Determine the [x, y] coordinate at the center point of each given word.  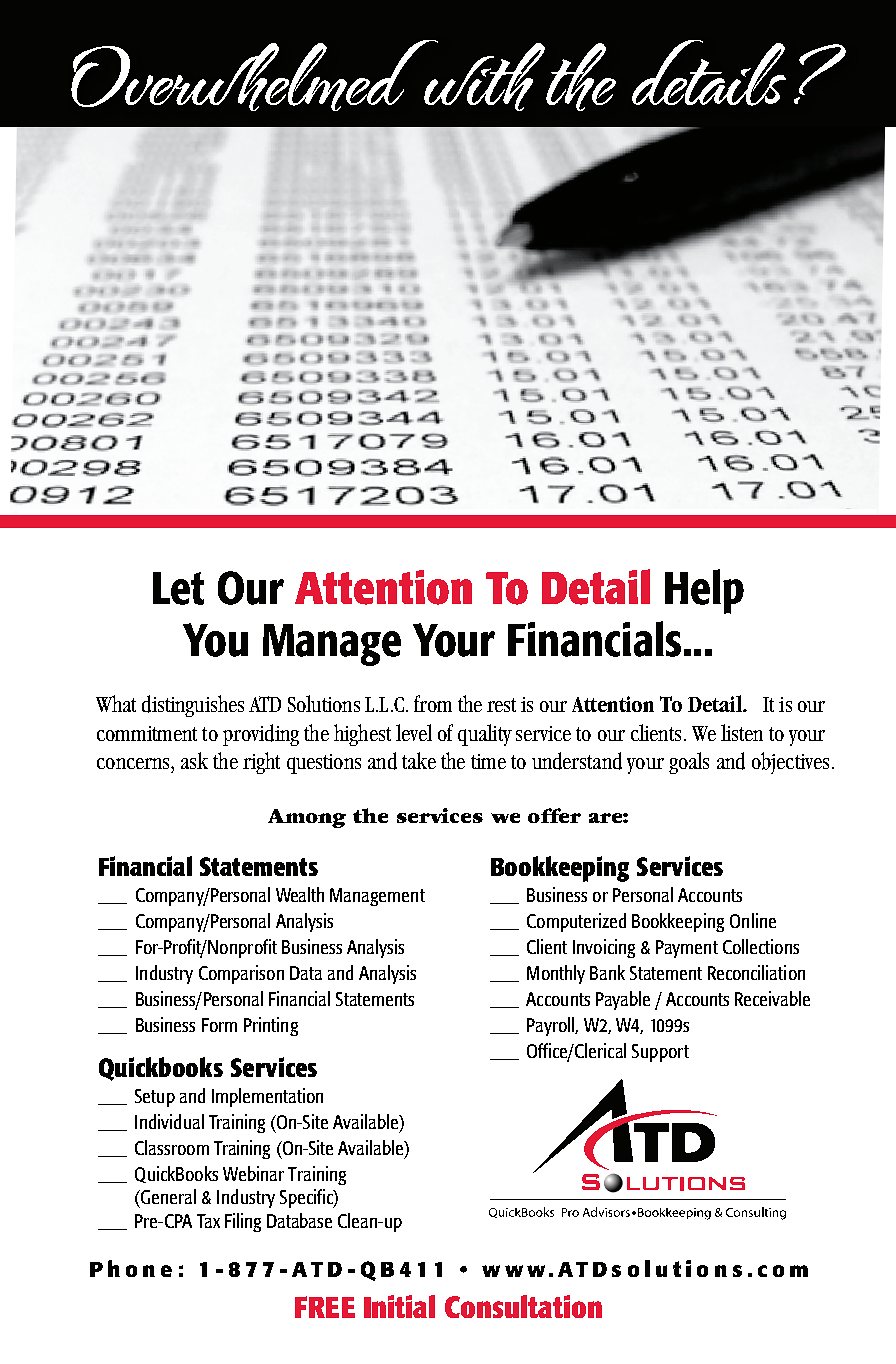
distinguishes [193, 706]
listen [742, 732]
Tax [208, 1221]
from [433, 703]
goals [689, 763]
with [483, 75]
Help [704, 591]
